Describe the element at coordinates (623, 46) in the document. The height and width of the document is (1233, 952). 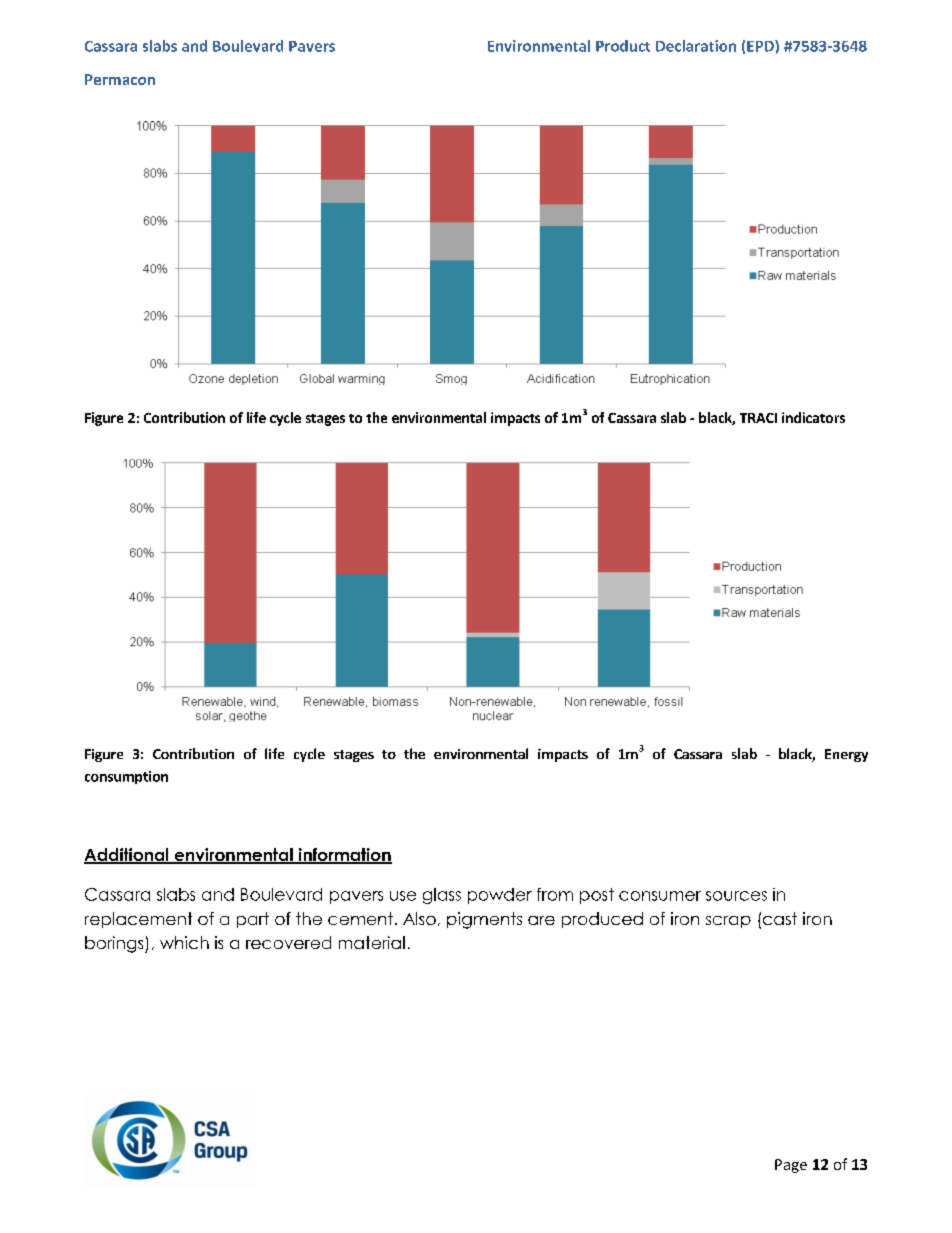
I see `Product` at that location.
